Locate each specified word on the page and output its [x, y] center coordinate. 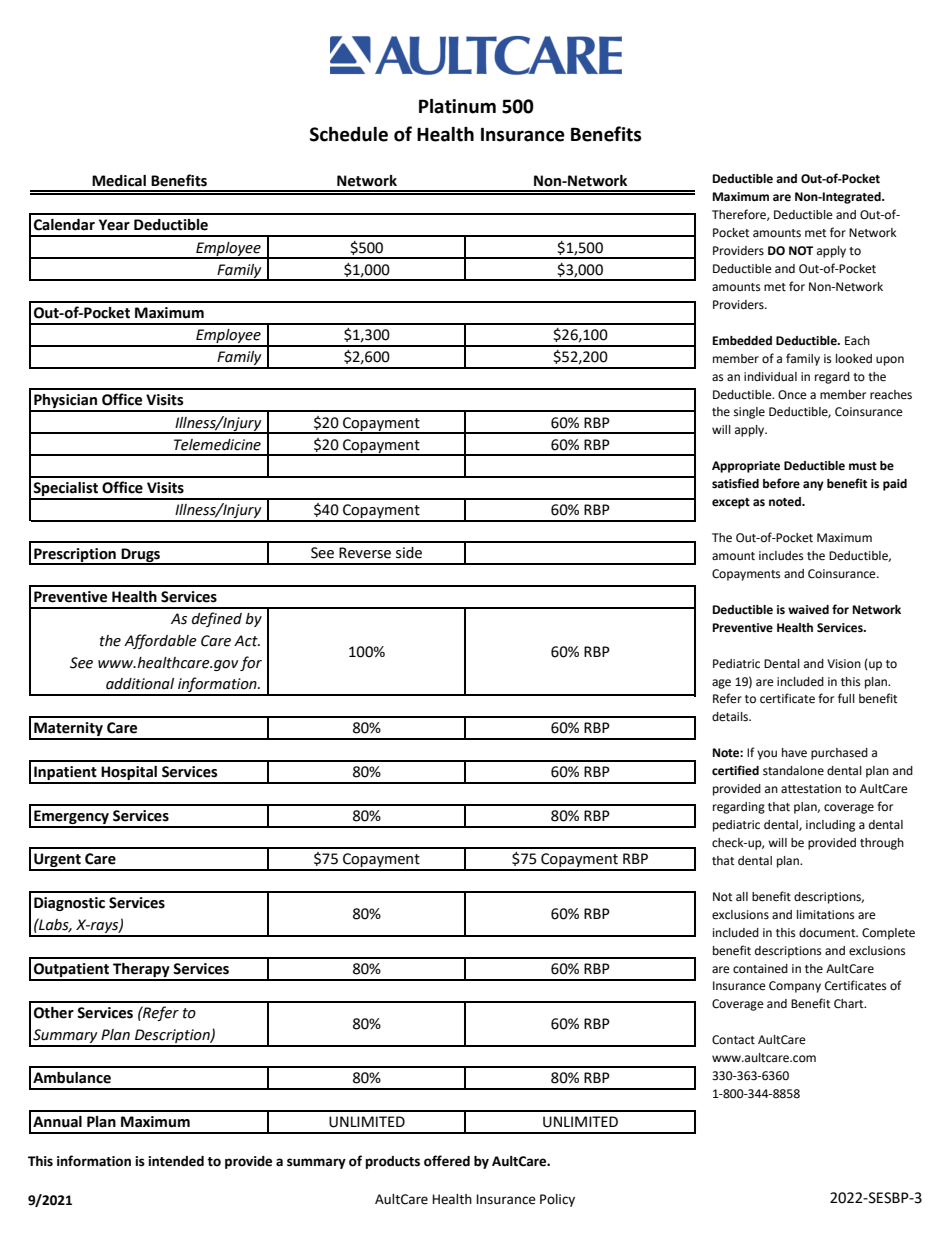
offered [447, 1161]
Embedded [742, 341]
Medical [119, 181]
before [781, 483]
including [830, 826]
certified [735, 770]
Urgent [57, 861]
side [409, 553]
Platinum [457, 106]
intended [176, 1161]
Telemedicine [217, 445]
